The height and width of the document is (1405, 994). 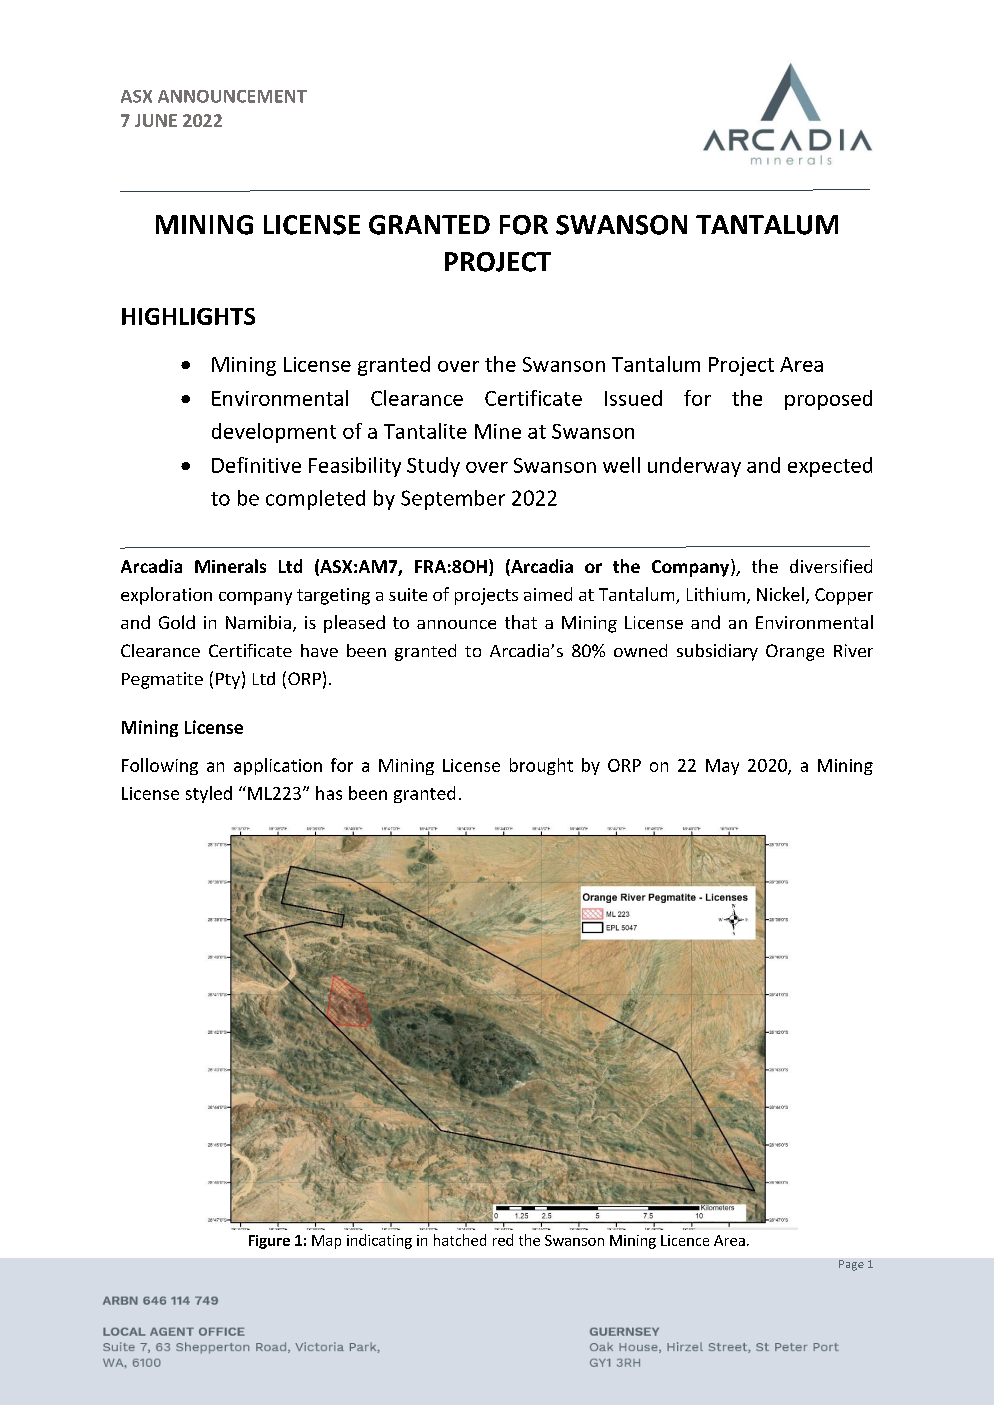 What do you see at coordinates (425, 431) in the document?
I see `Tantalite` at bounding box center [425, 431].
